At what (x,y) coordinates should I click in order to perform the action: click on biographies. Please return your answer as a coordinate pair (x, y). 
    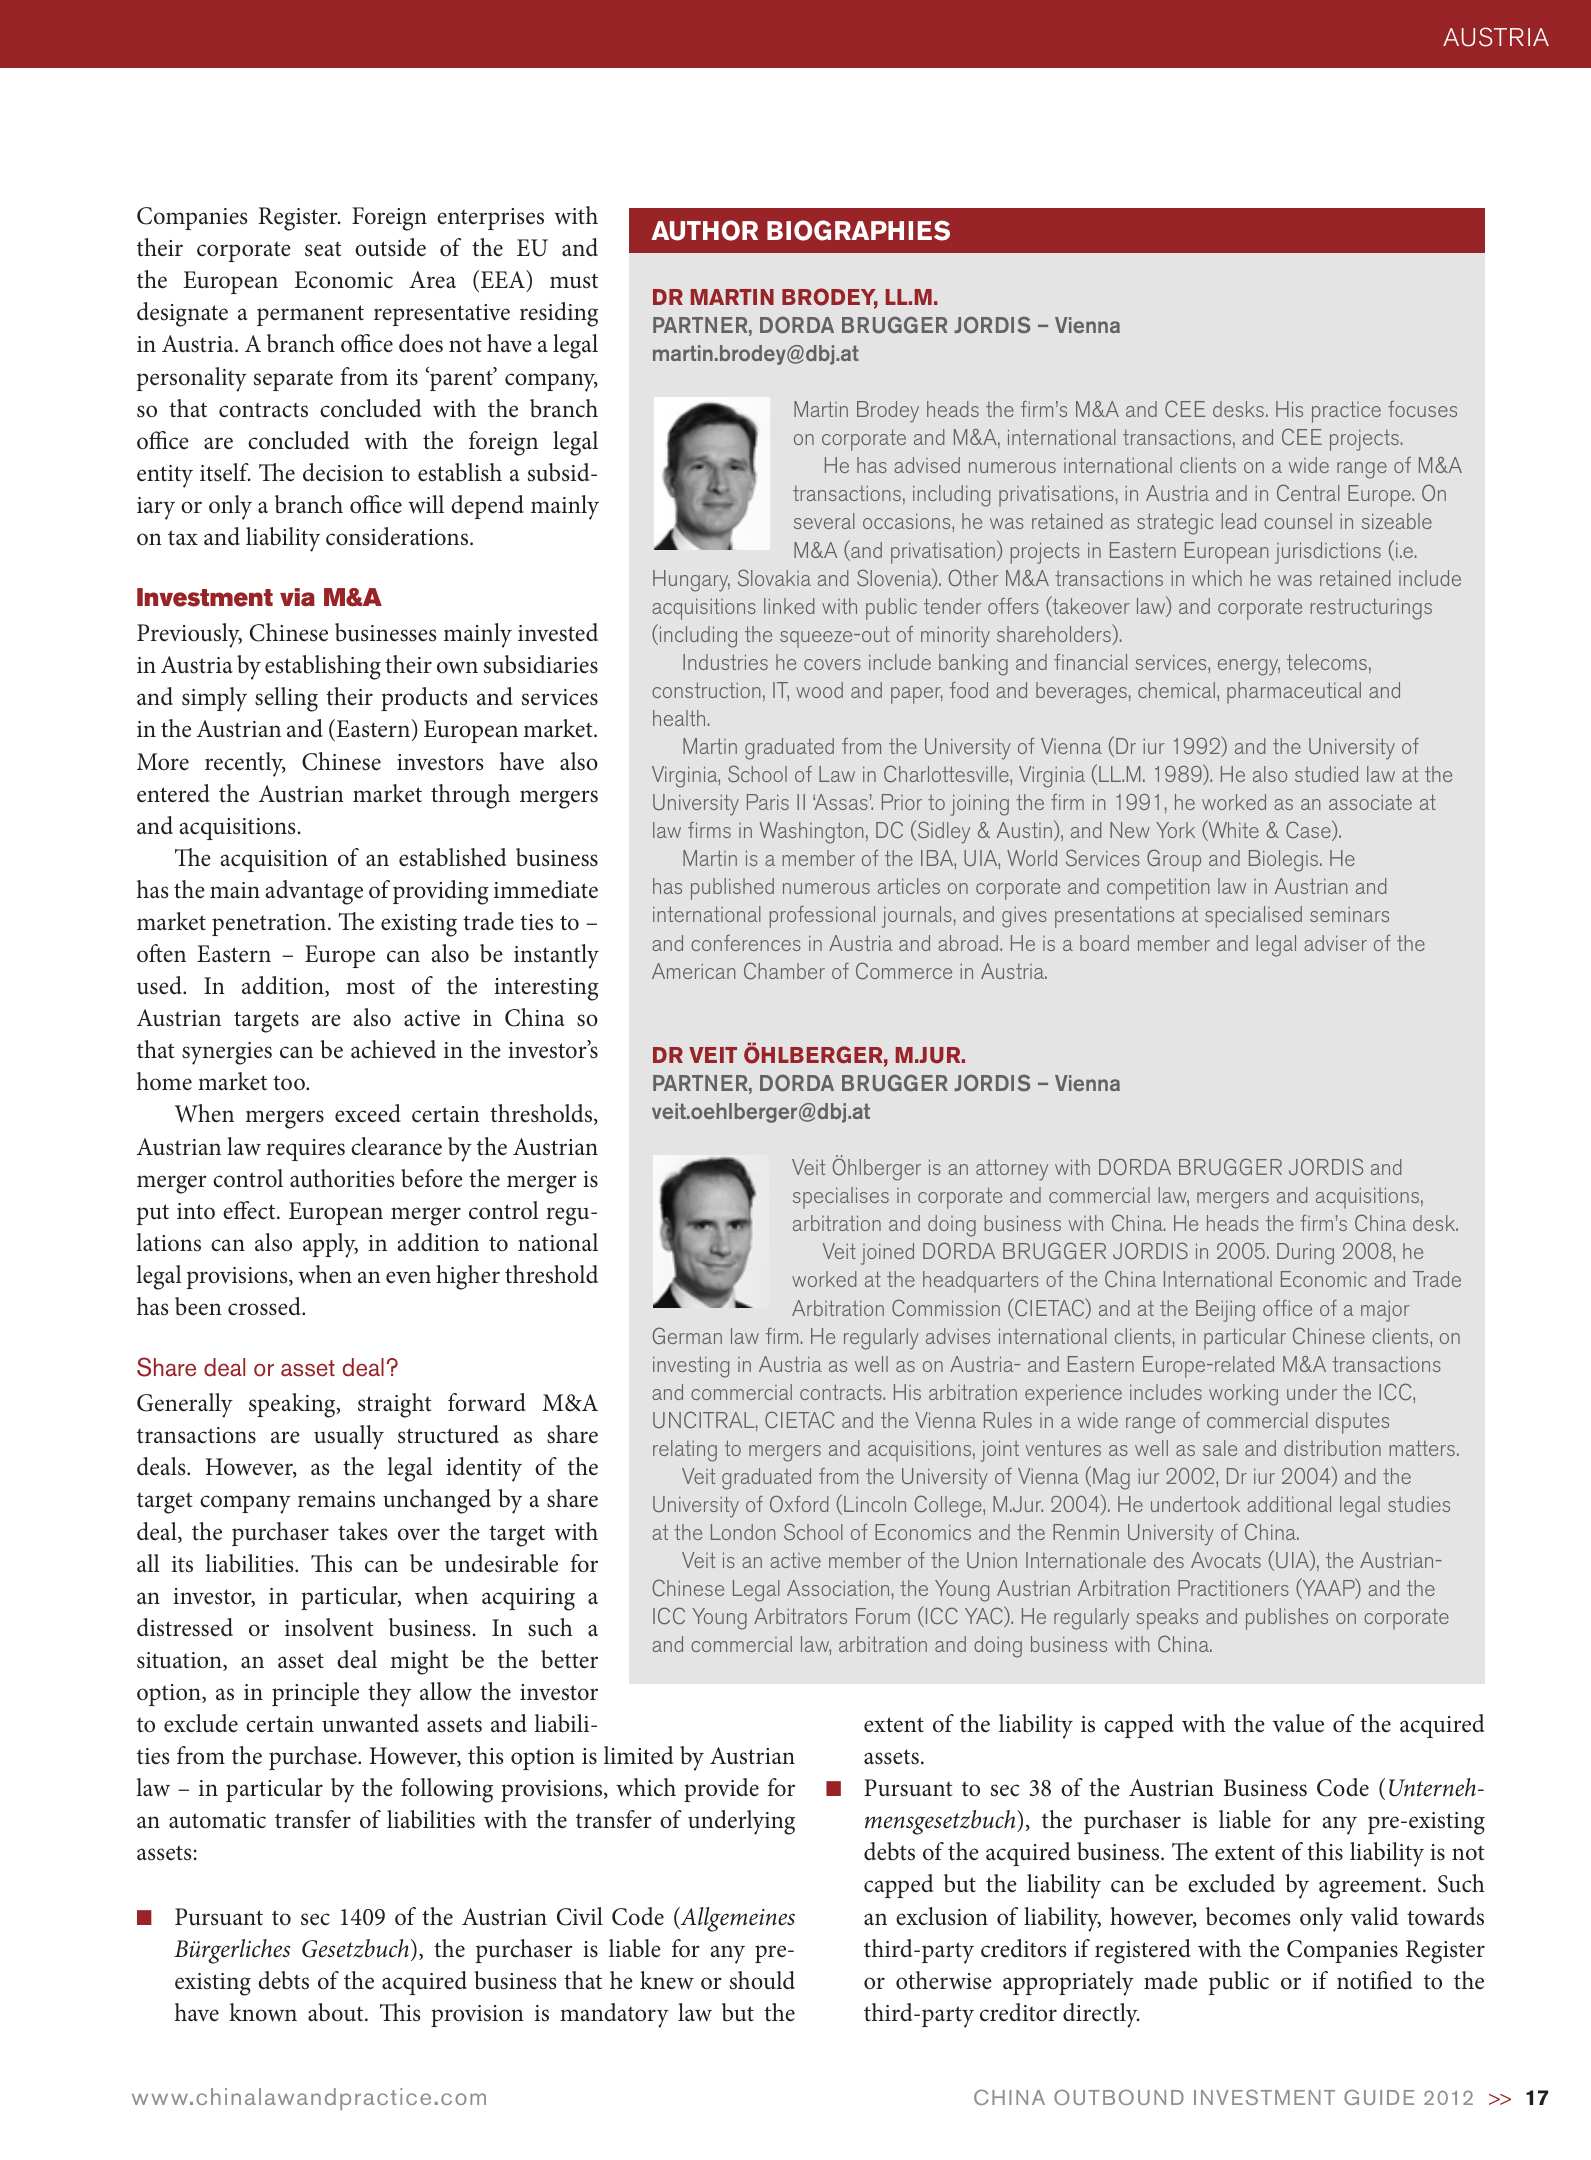
    Looking at the image, I should click on (858, 230).
